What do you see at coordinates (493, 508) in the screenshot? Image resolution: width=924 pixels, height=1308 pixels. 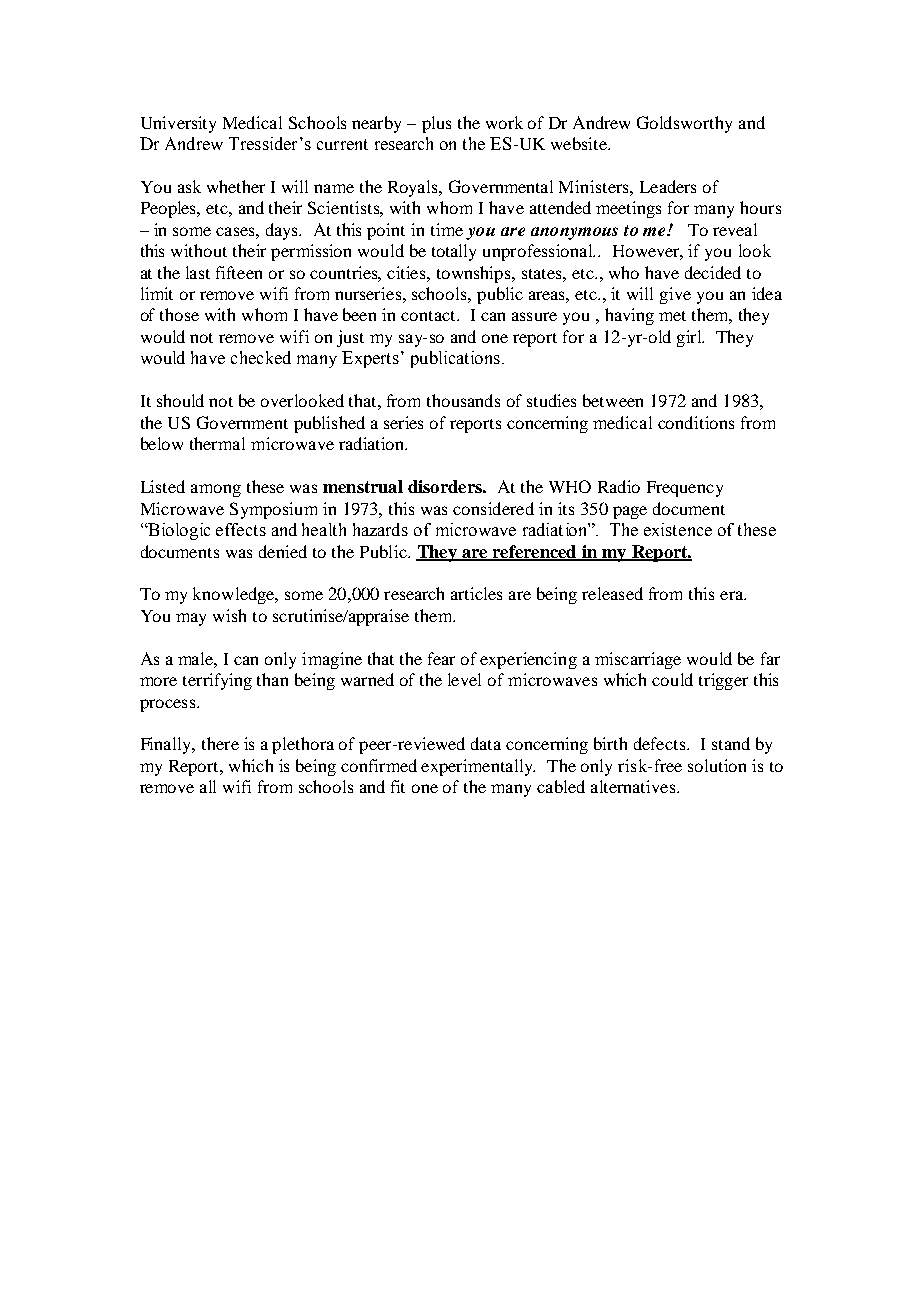 I see `considered` at bounding box center [493, 508].
